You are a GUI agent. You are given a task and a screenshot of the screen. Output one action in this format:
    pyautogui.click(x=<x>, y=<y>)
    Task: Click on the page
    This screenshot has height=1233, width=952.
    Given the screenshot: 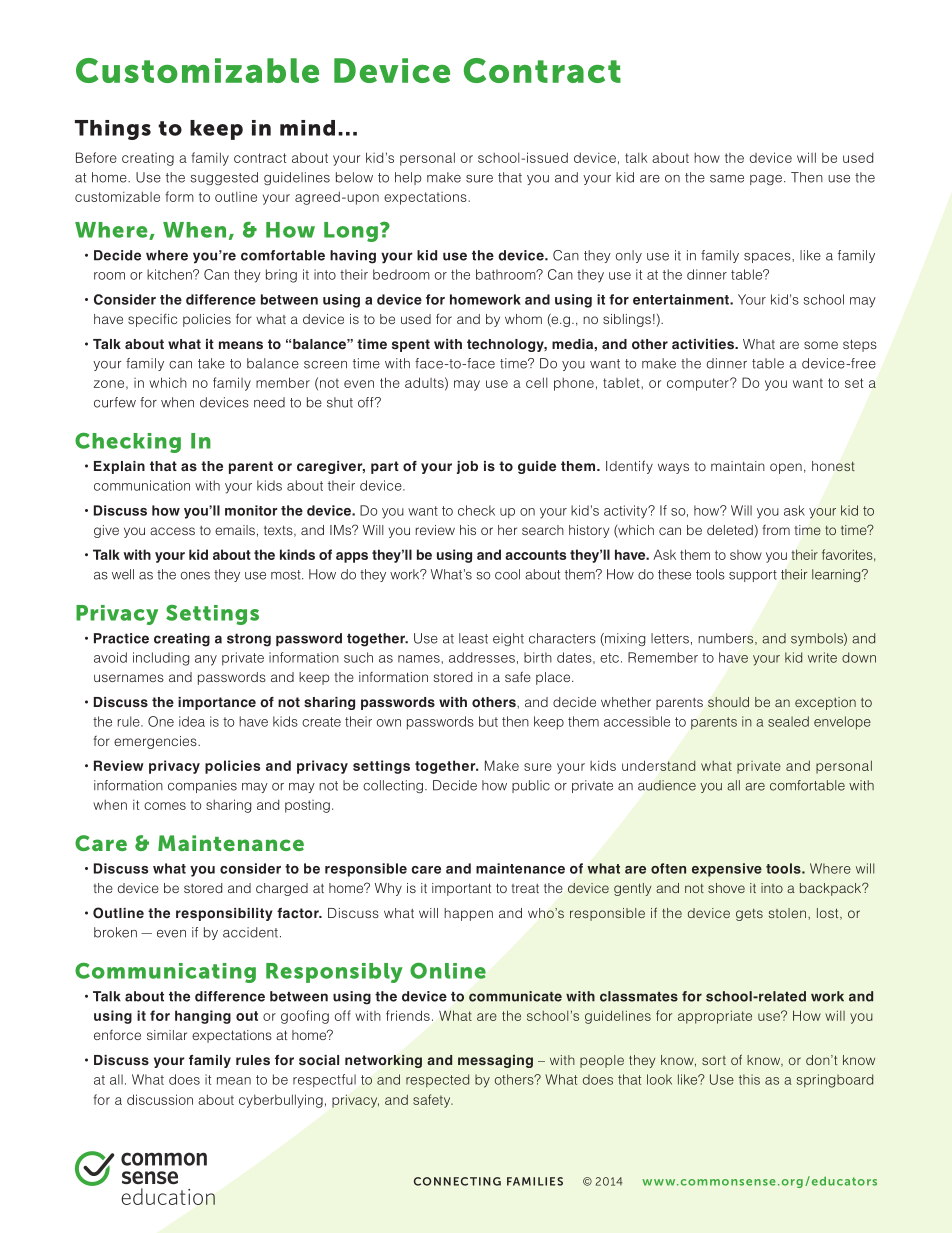 What is the action you would take?
    pyautogui.click(x=766, y=180)
